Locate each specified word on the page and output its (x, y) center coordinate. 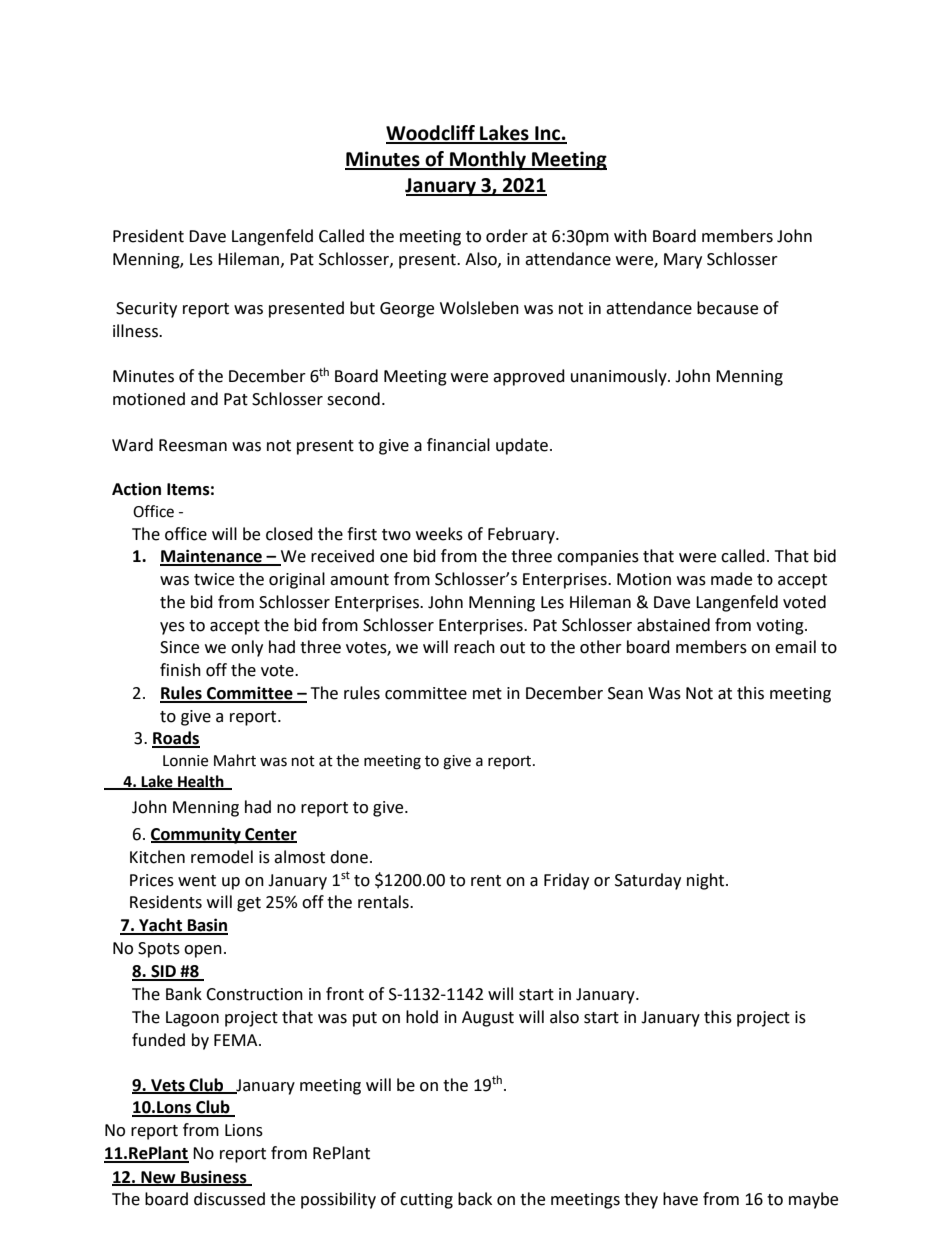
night (707, 881)
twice (214, 579)
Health (201, 782)
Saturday (648, 881)
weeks (439, 534)
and (204, 399)
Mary (683, 261)
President (148, 236)
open (203, 951)
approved (529, 377)
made (731, 579)
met (487, 694)
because (727, 308)
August (488, 1019)
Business (214, 1177)
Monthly (488, 160)
